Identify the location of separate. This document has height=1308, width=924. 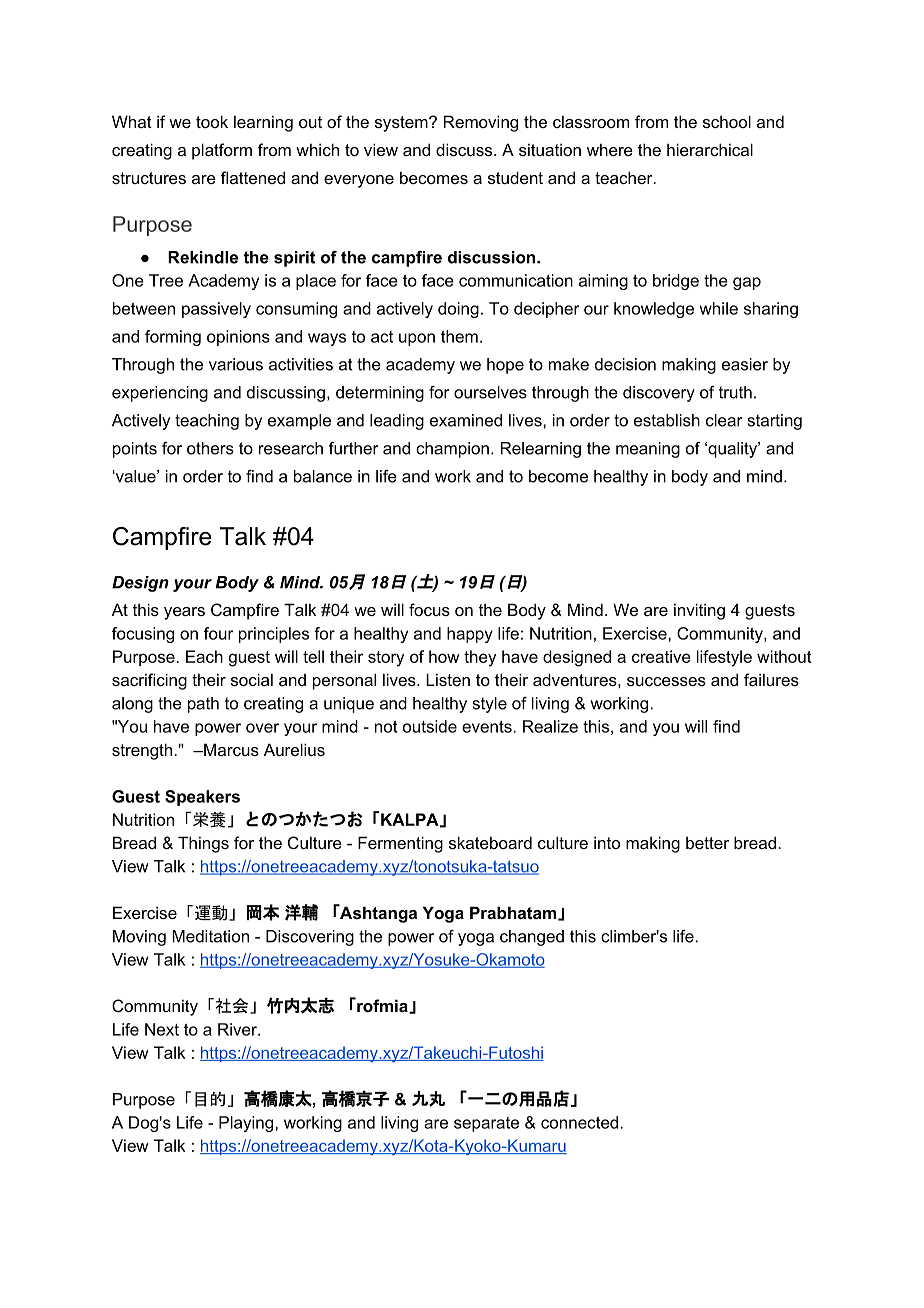
(486, 1124).
